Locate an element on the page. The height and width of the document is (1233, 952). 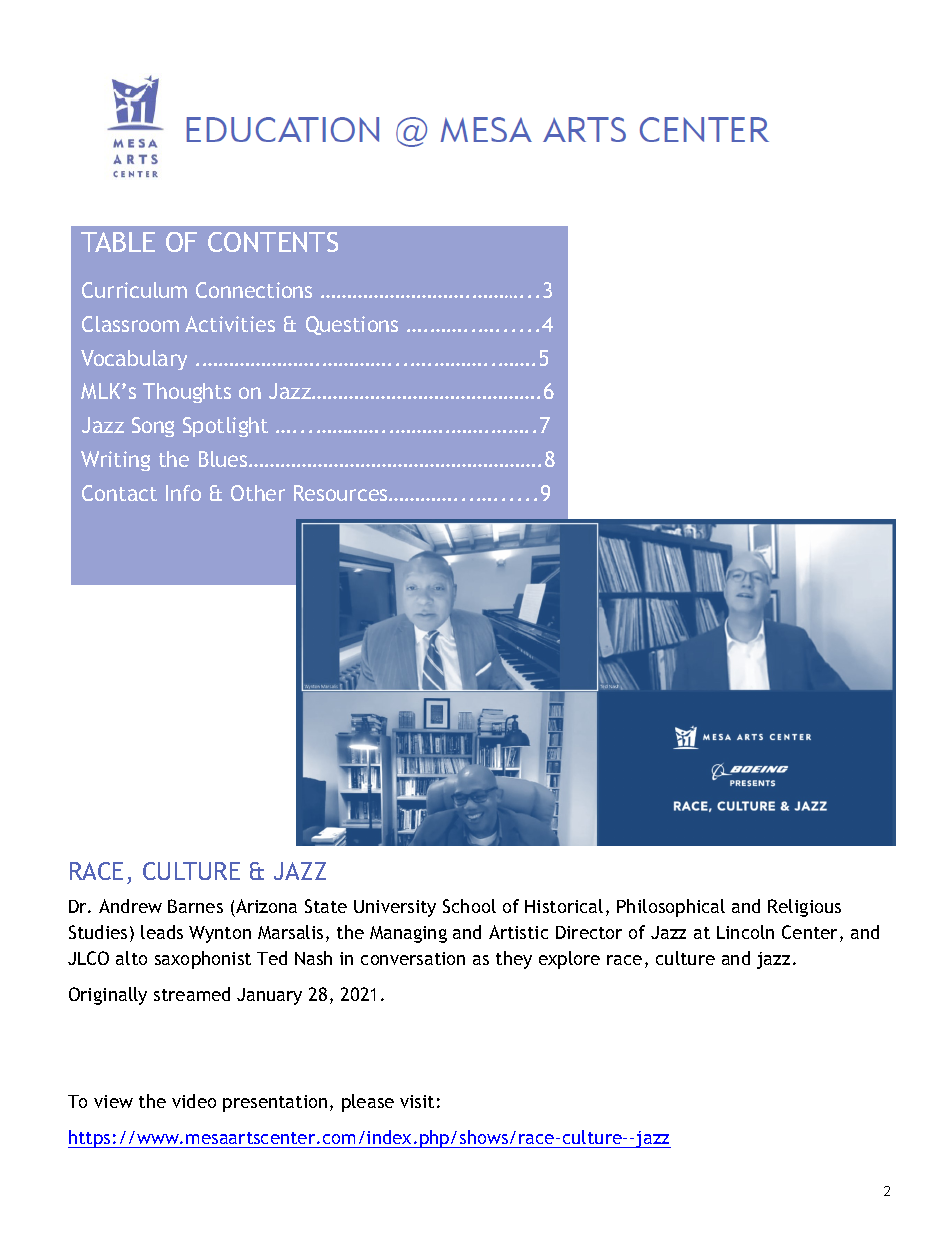
video is located at coordinates (194, 1101).
